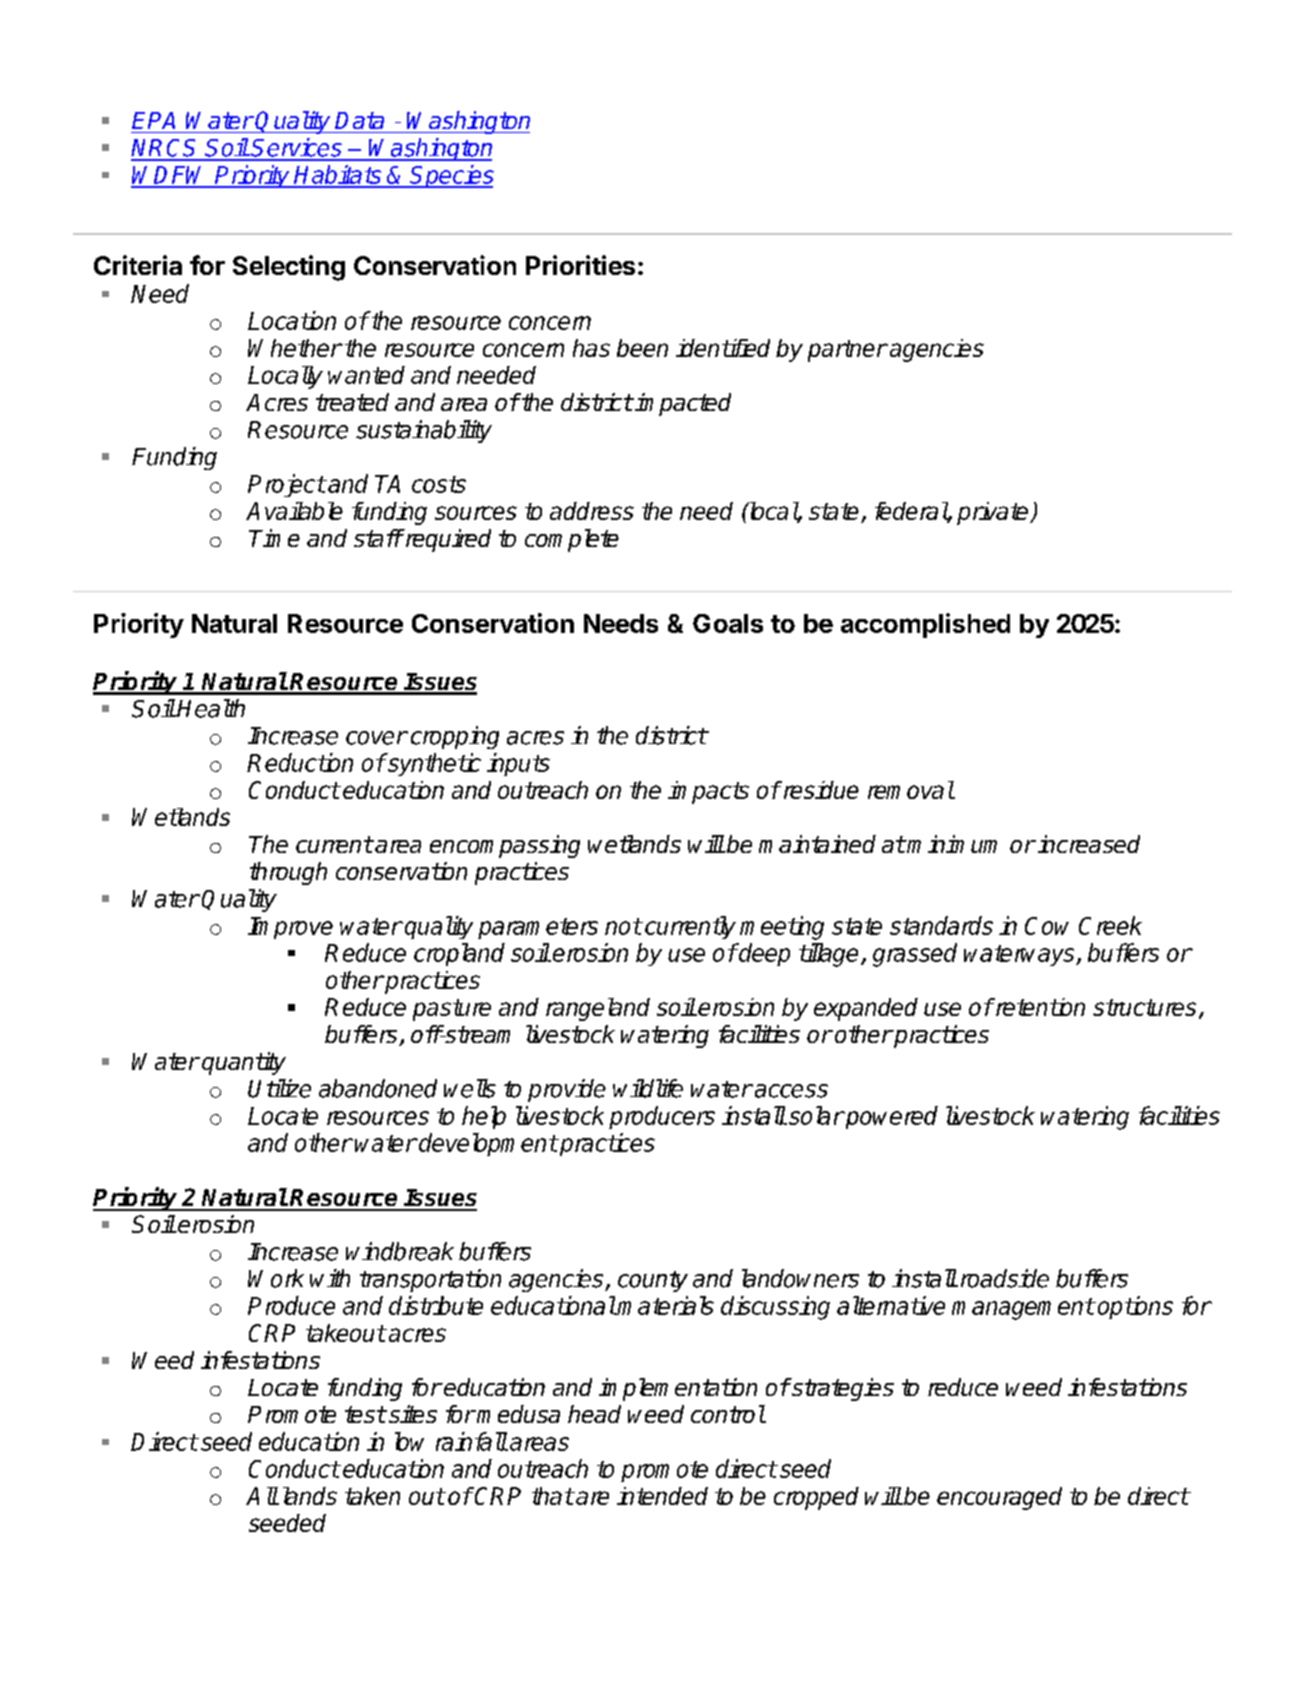 This screenshot has width=1313, height=1700. I want to click on rangeland, so click(598, 1009).
